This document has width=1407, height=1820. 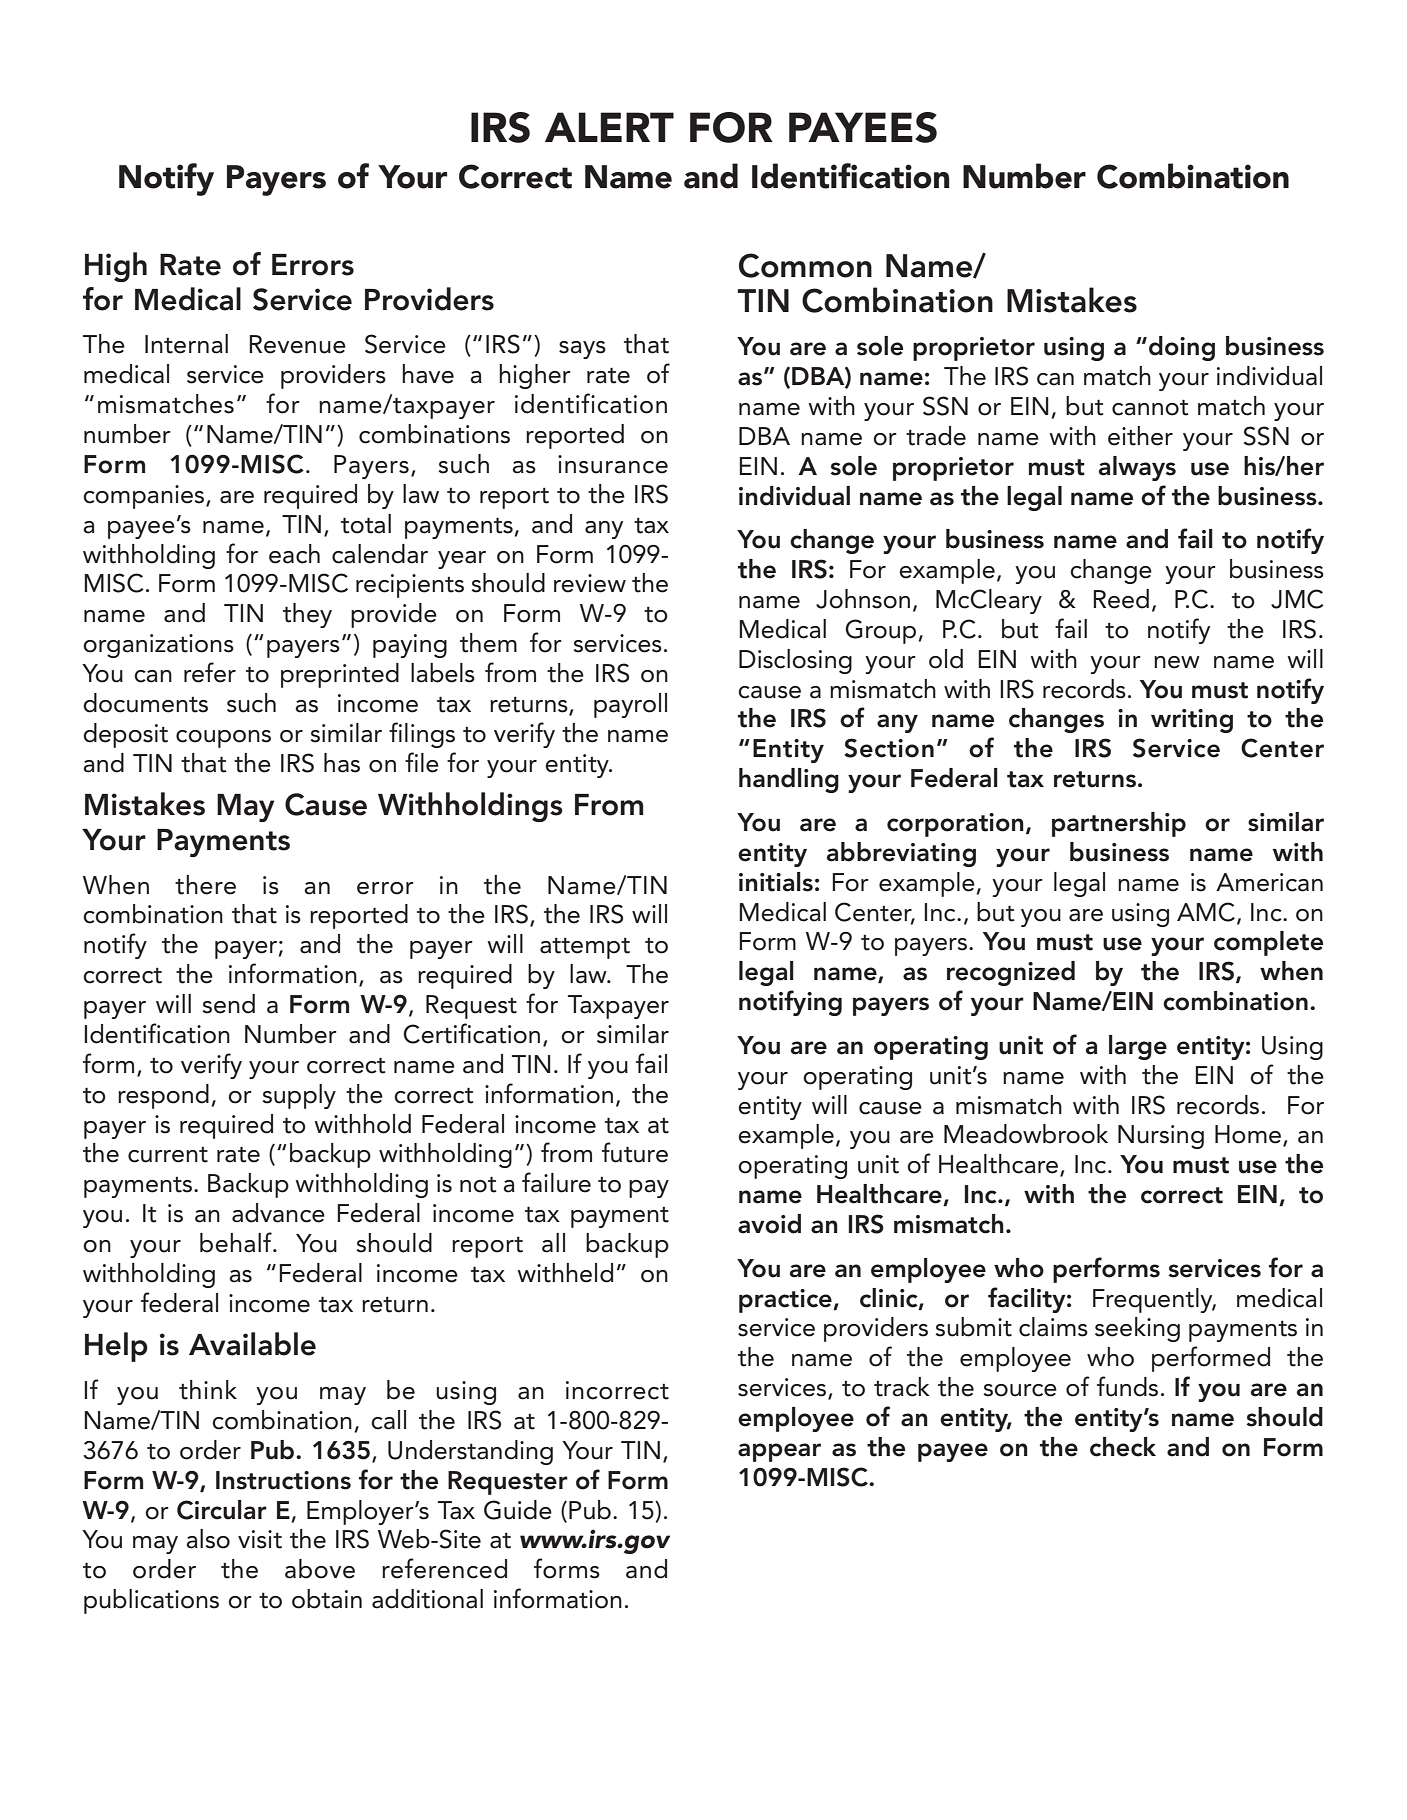 I want to click on doing, so click(x=1182, y=348).
